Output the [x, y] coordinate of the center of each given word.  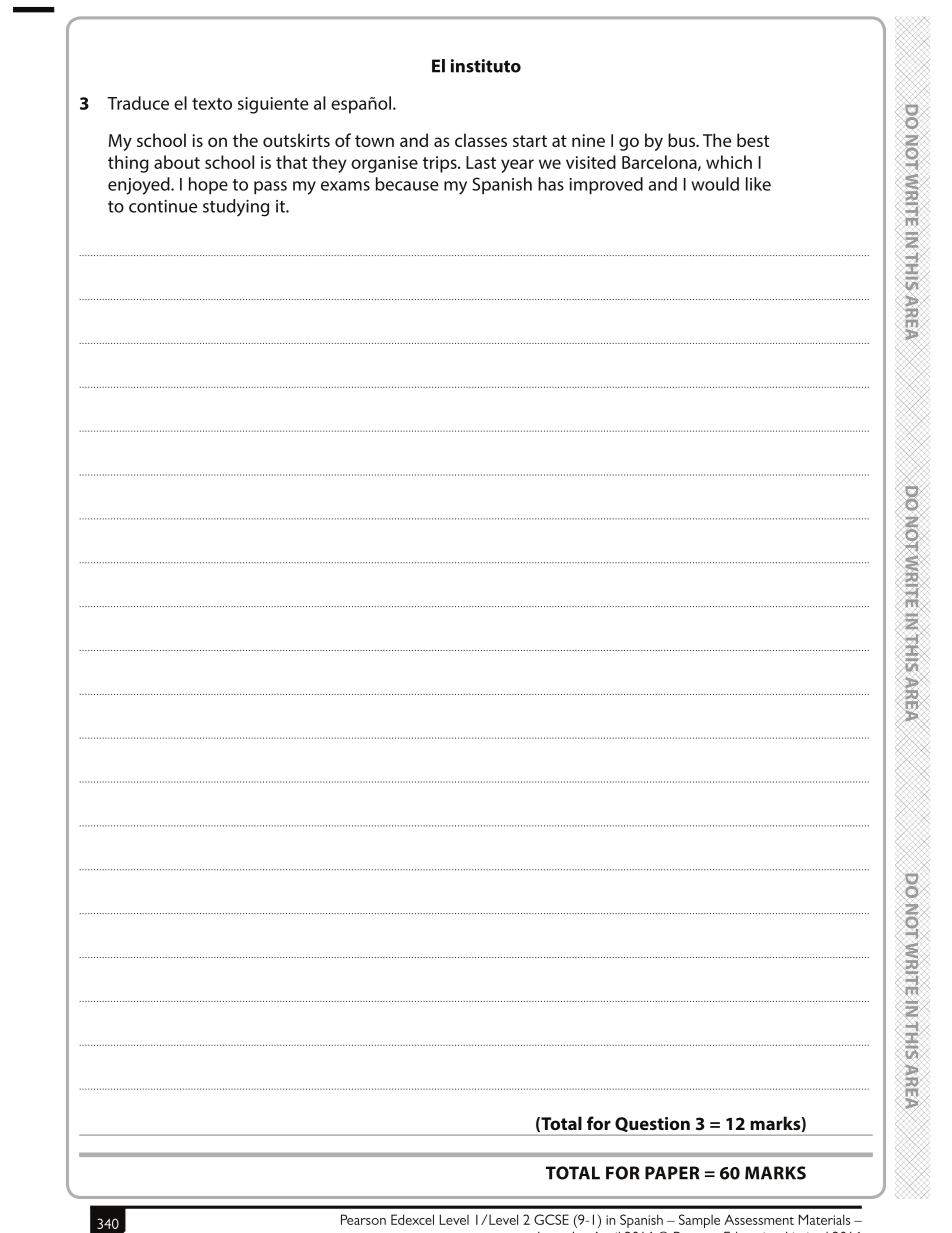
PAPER [672, 1173]
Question [652, 1126]
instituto [486, 66]
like [758, 184]
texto [212, 104]
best [753, 140]
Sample [699, 1221]
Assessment [759, 1219]
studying [236, 208]
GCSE [551, 1219]
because [407, 184]
